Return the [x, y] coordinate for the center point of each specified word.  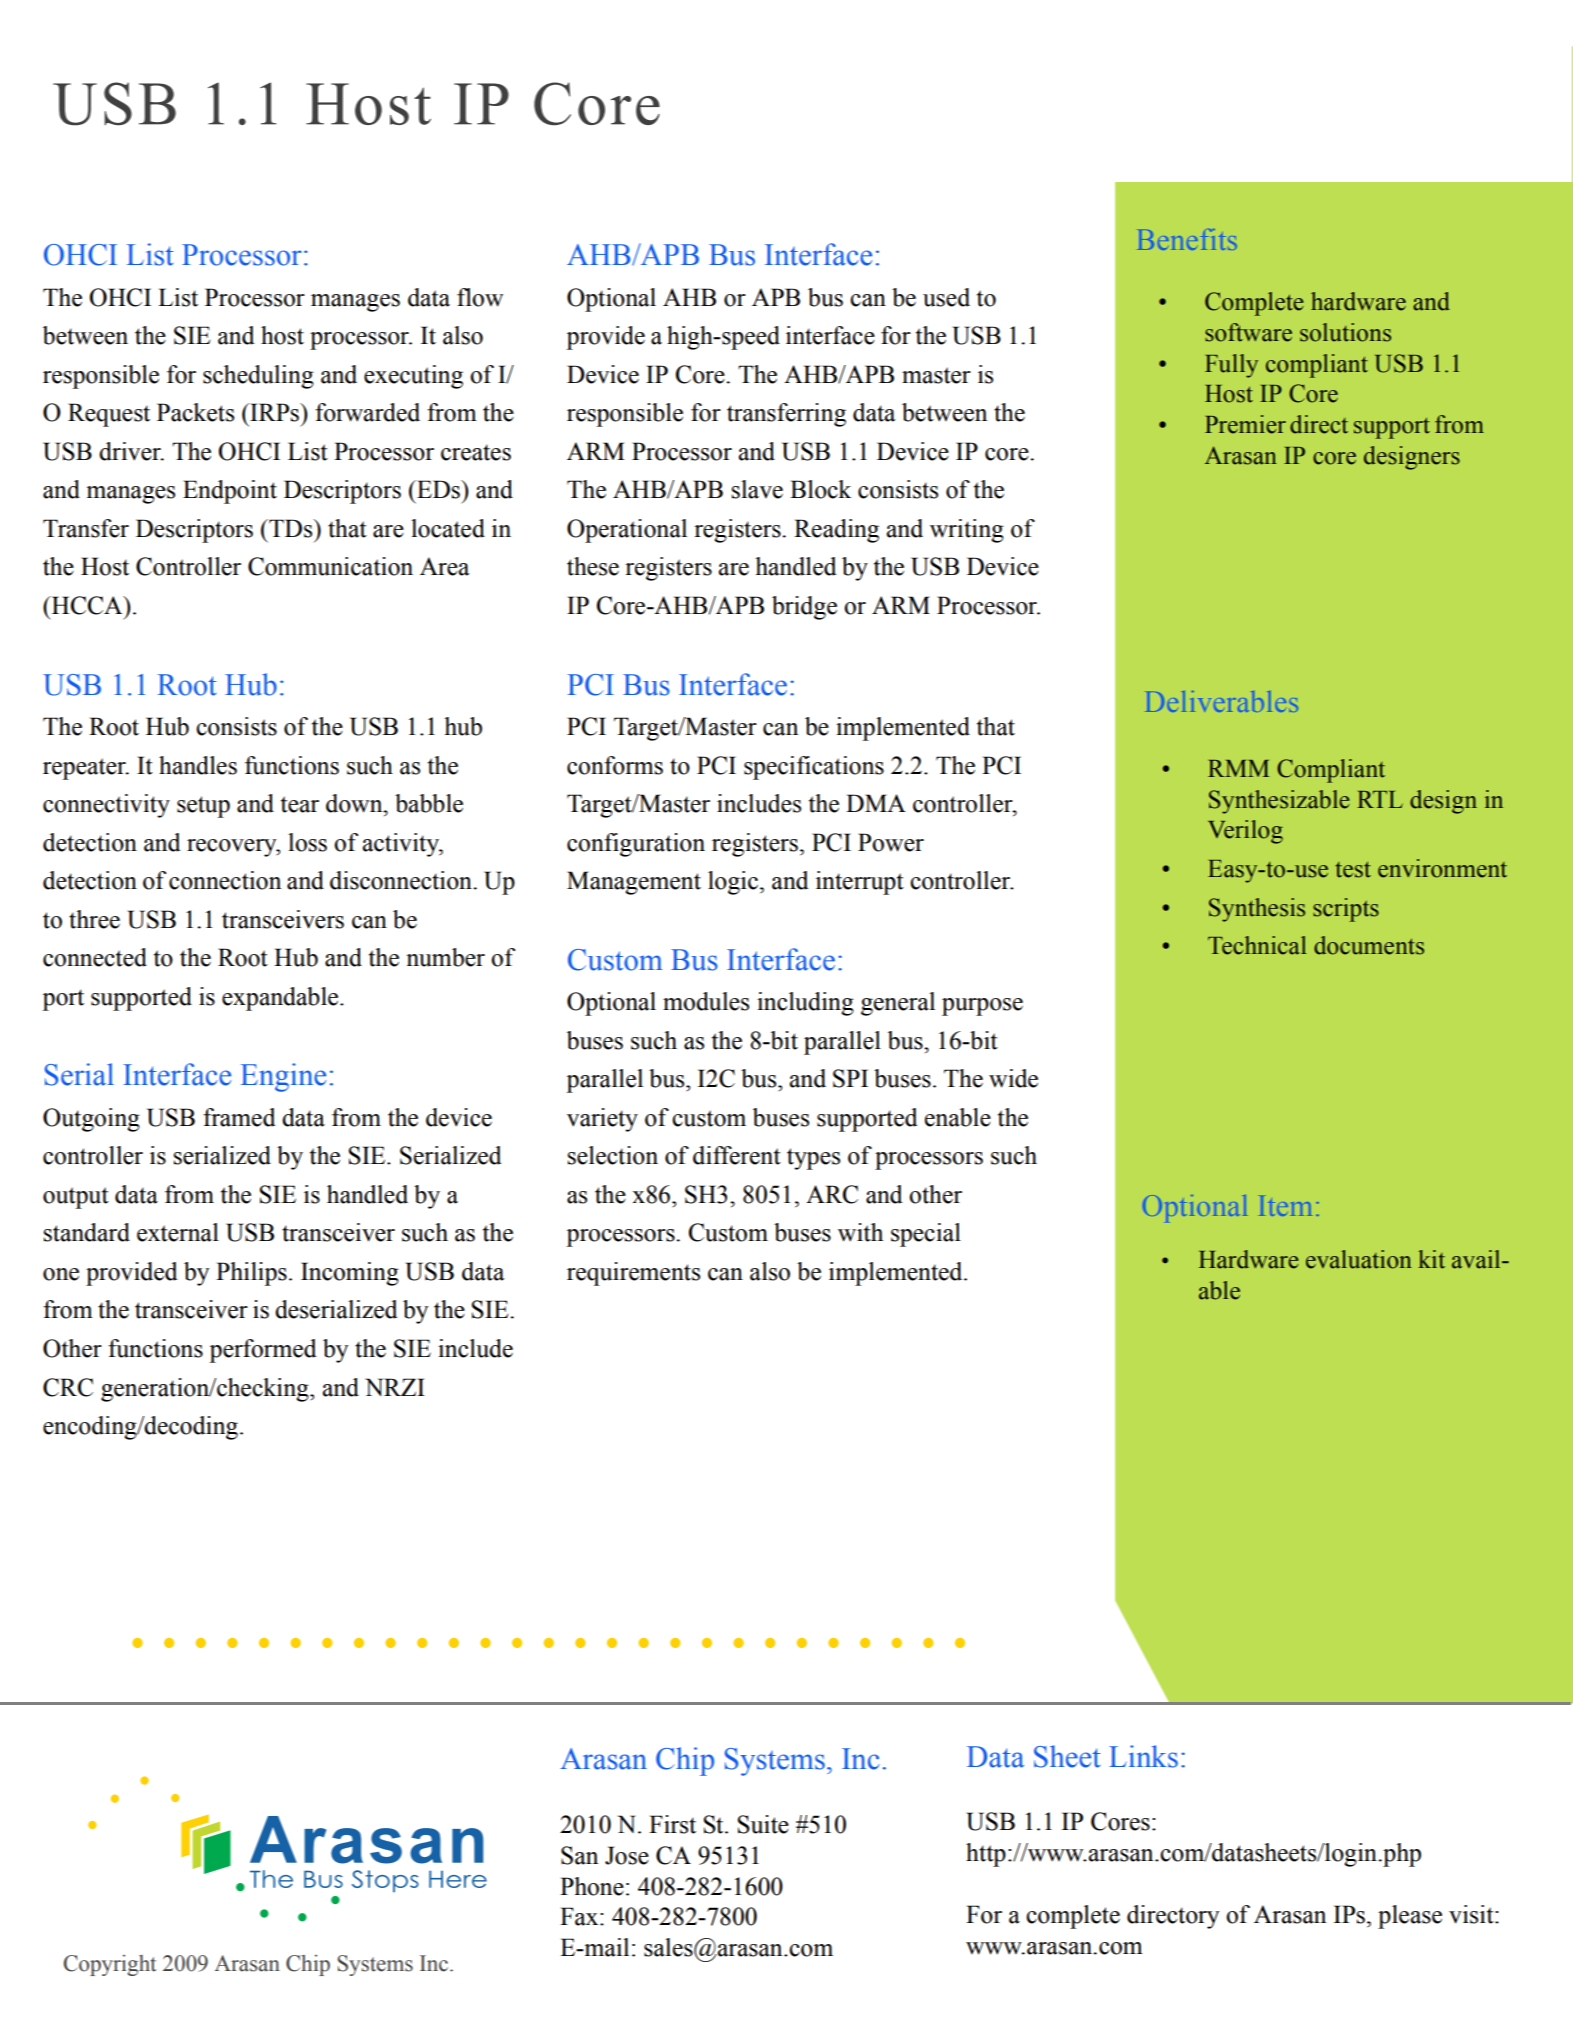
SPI [850, 1078]
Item [1286, 1206]
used [946, 297]
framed [239, 1117]
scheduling [258, 377]
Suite [763, 1824]
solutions [1345, 332]
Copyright [110, 1965]
